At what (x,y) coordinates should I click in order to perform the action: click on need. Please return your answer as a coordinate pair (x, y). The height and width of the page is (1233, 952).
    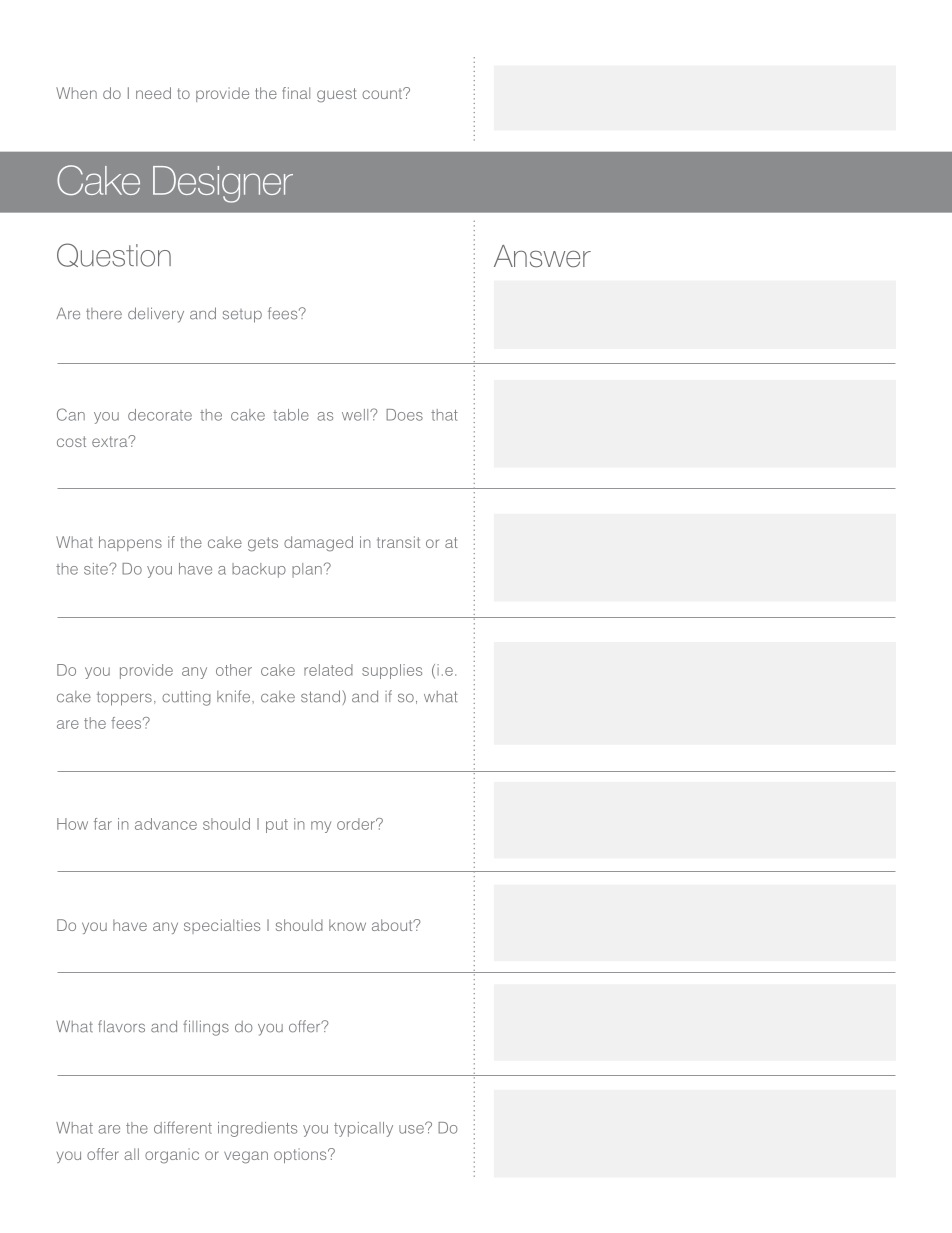
    Looking at the image, I should click on (153, 93).
